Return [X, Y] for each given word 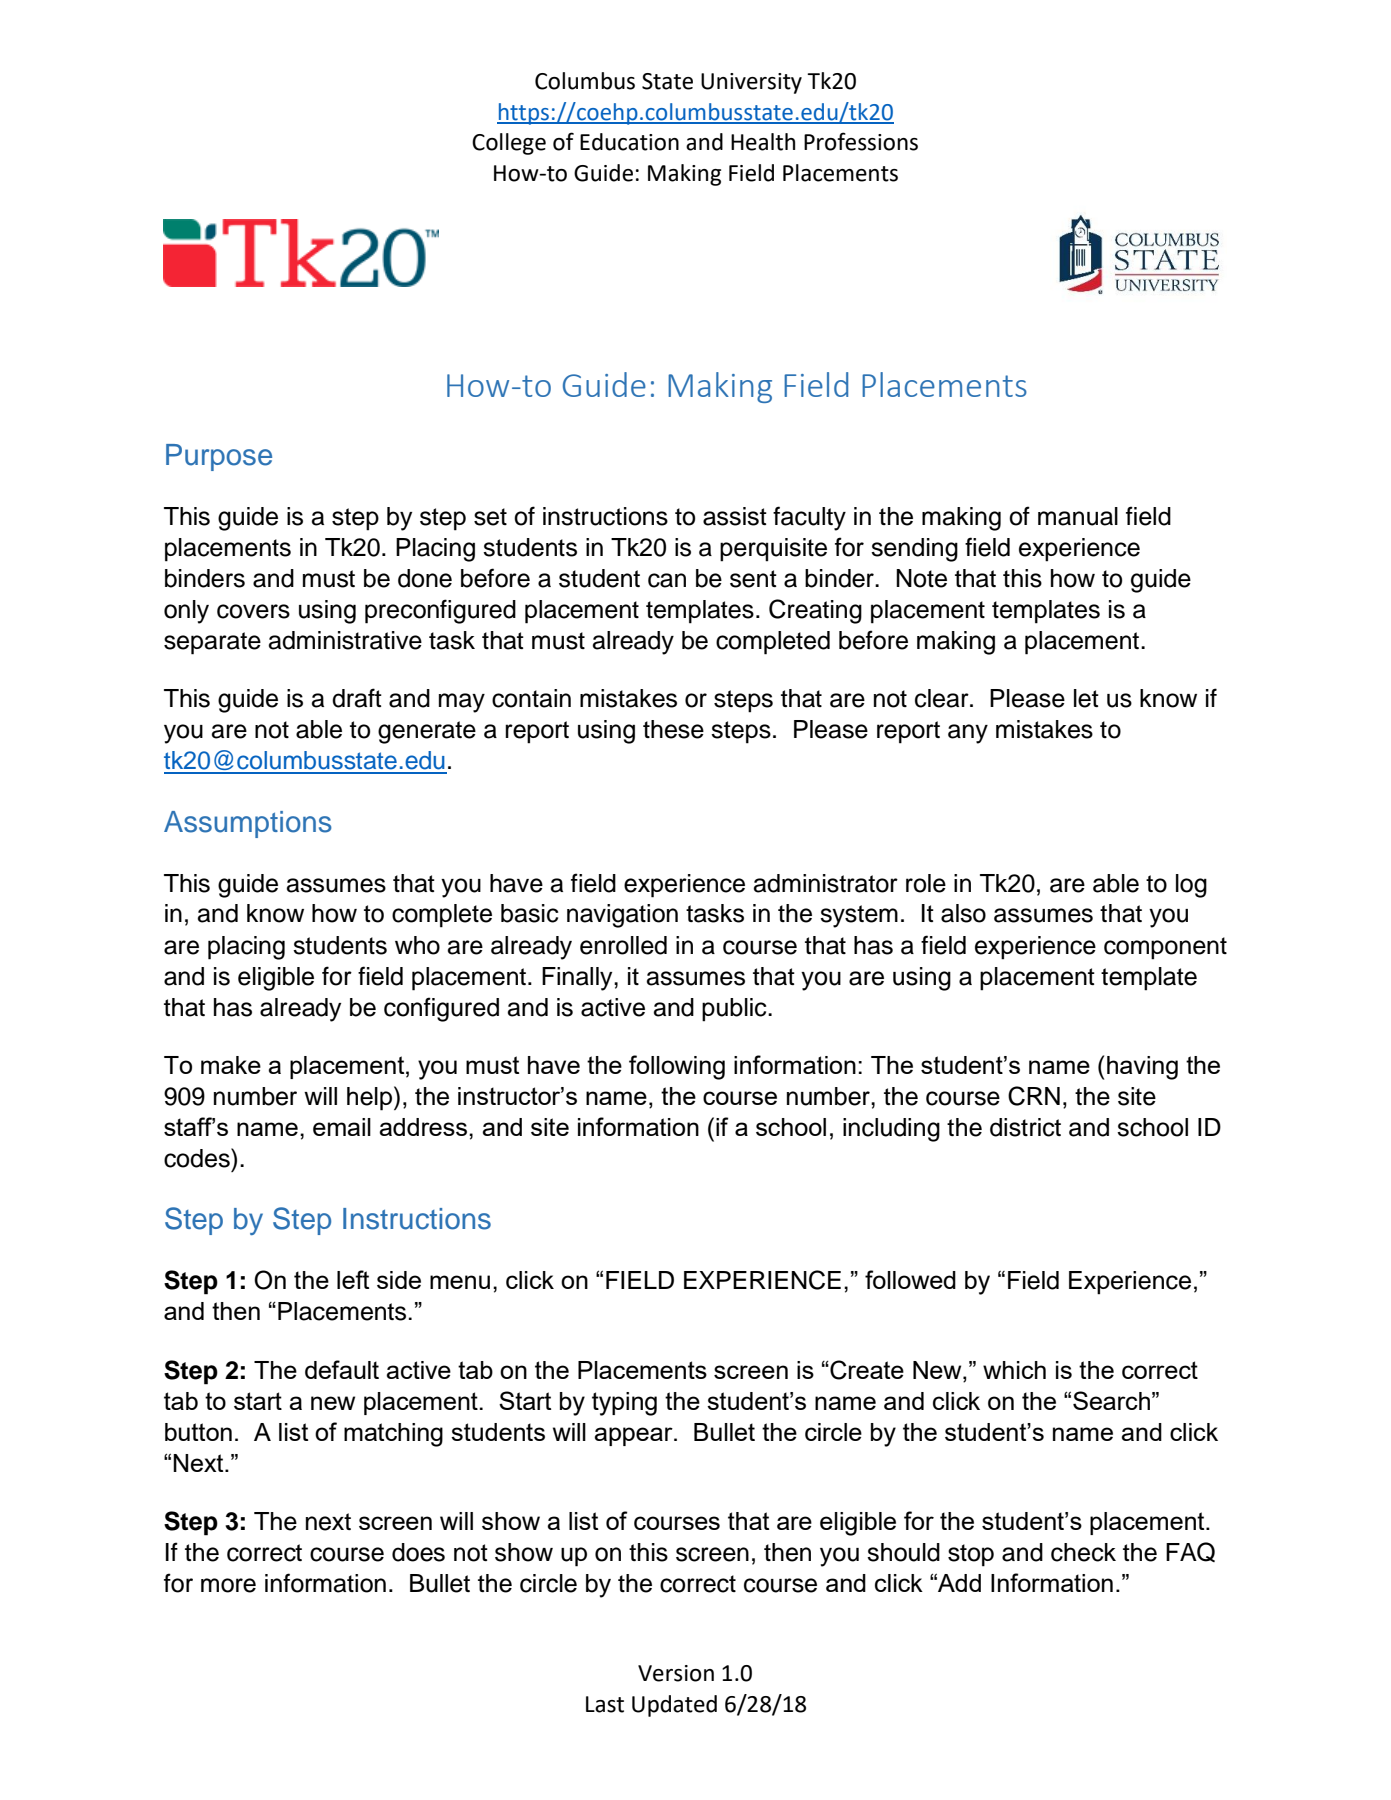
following [677, 1067]
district [1025, 1127]
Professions [861, 141]
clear [943, 698]
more [228, 1585]
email [342, 1127]
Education [629, 142]
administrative [345, 640]
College [509, 144]
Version [676, 1673]
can [667, 580]
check [1083, 1552]
